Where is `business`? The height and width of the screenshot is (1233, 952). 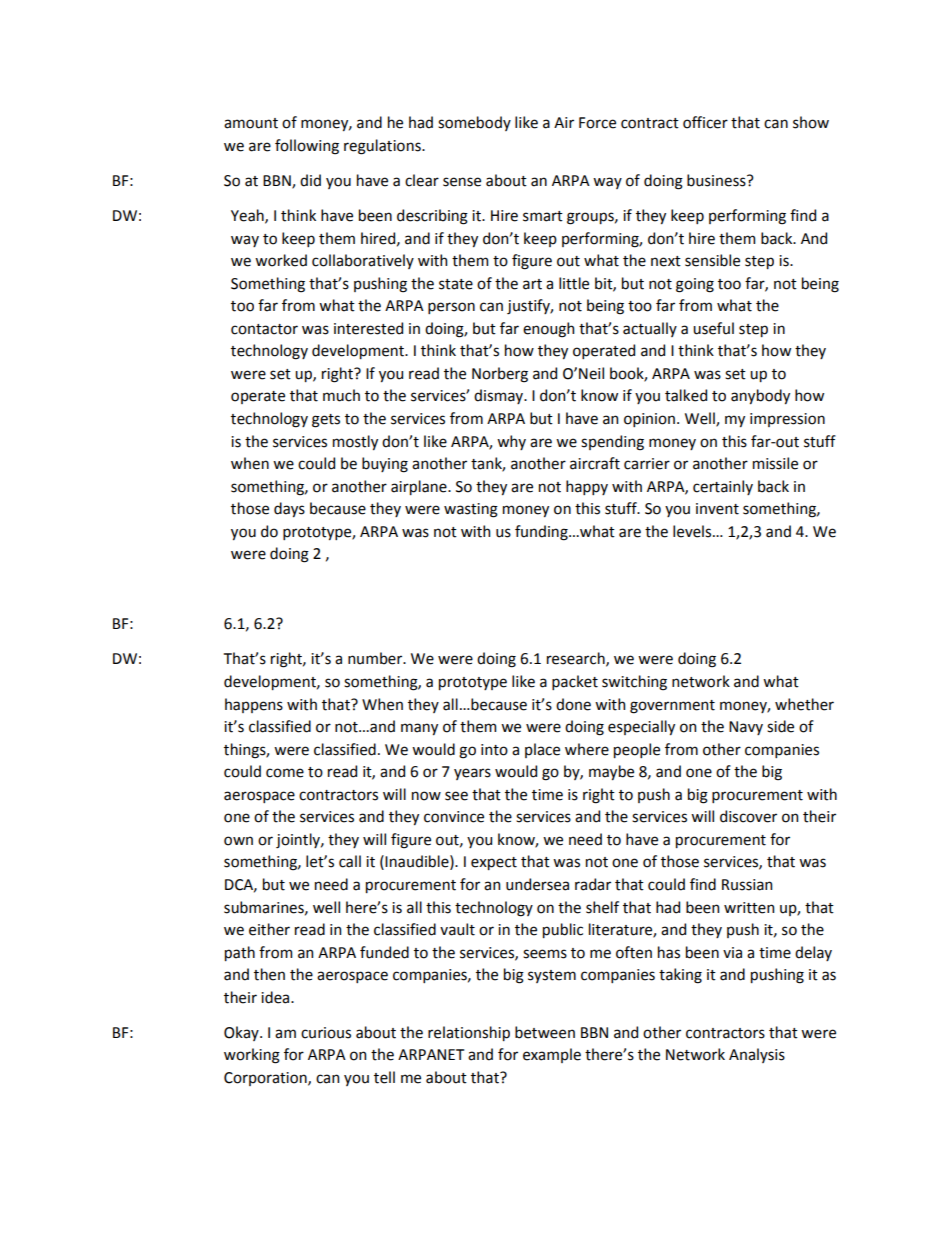
business is located at coordinates (717, 180).
